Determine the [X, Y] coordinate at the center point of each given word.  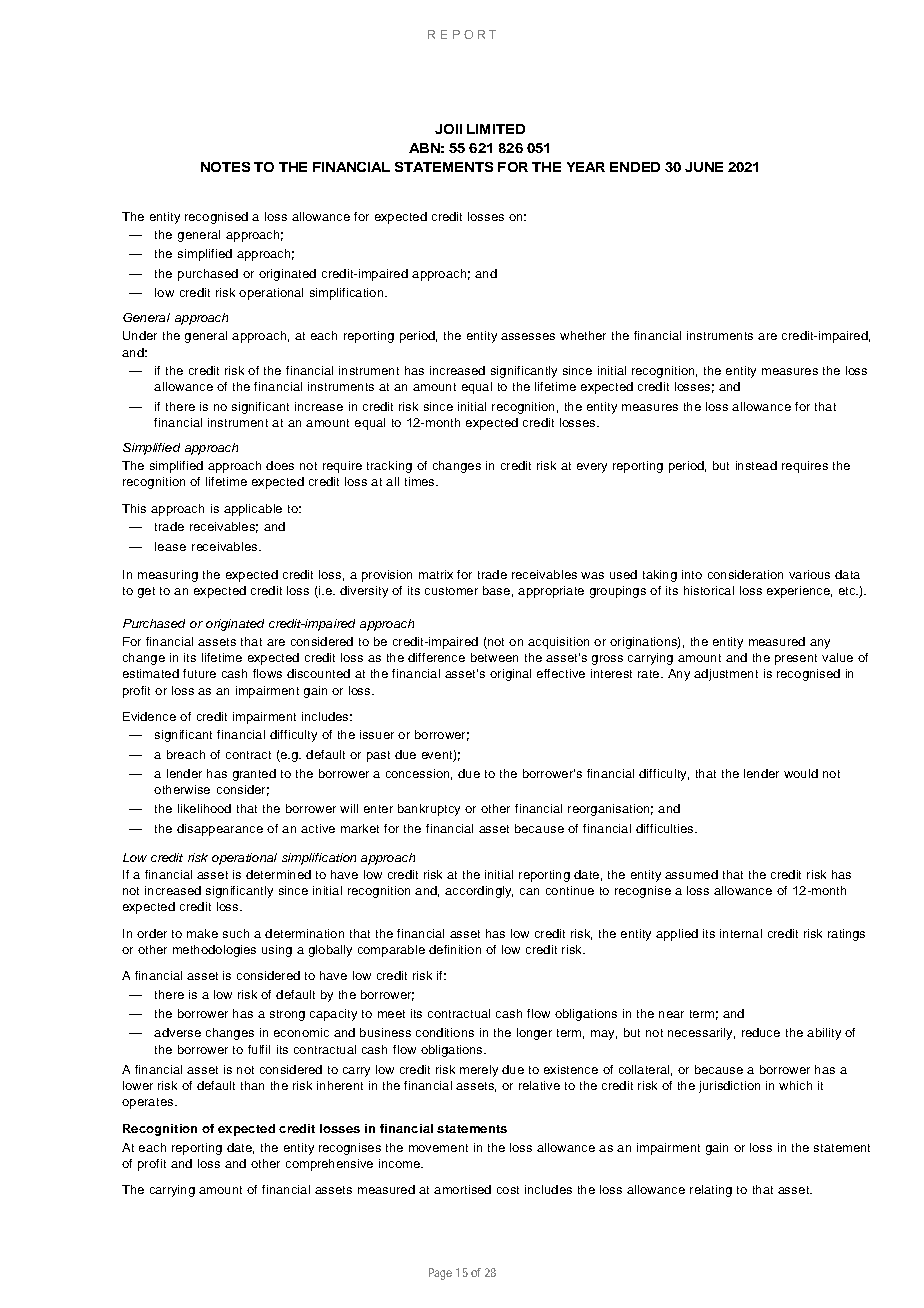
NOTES [225, 167]
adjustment [726, 675]
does [280, 465]
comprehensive [329, 1165]
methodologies [214, 951]
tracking [389, 467]
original [510, 675]
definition [455, 949]
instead [756, 465]
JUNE [704, 167]
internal [741, 933]
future [199, 673]
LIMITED [496, 129]
